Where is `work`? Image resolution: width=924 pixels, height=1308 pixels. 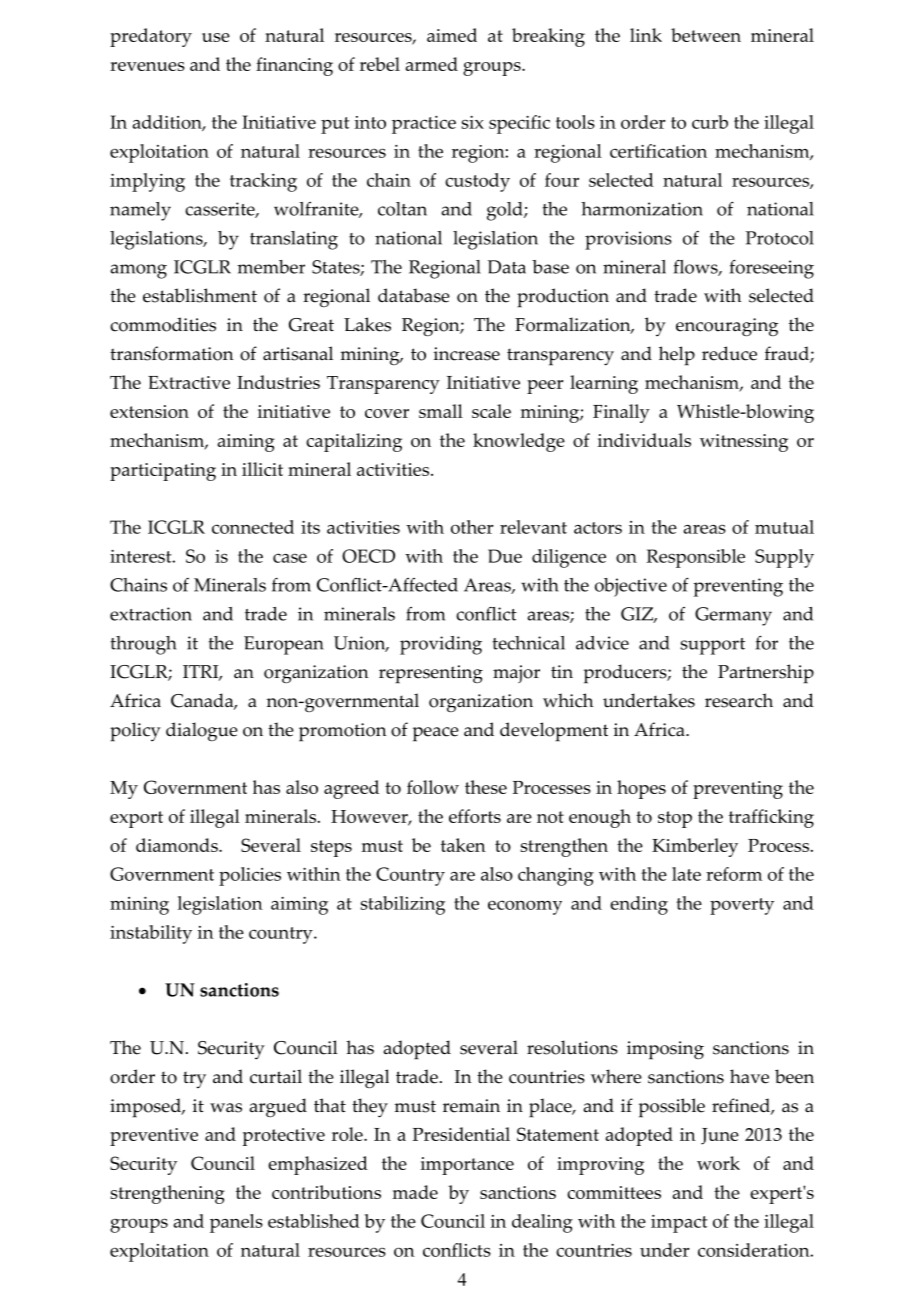
work is located at coordinates (718, 1163).
